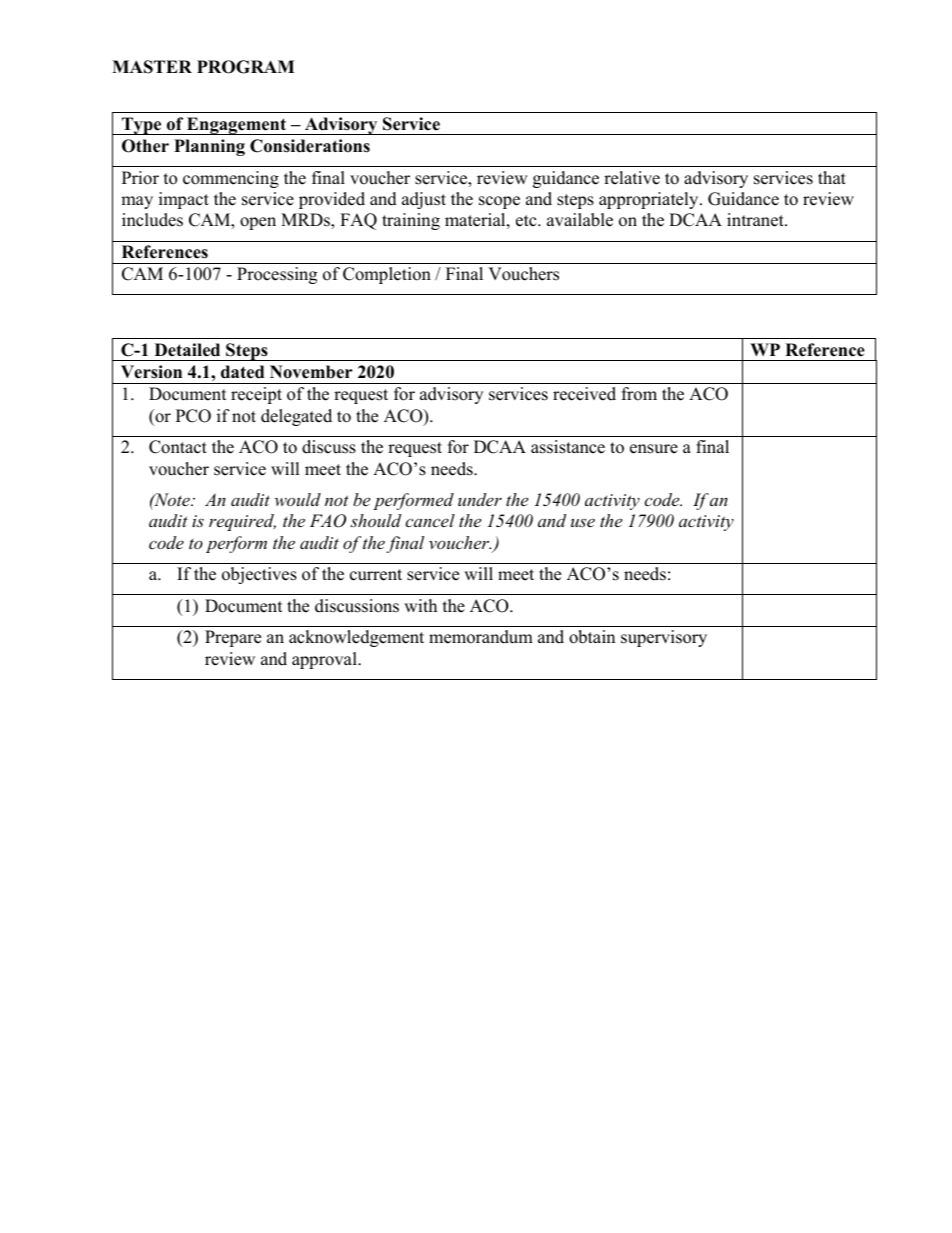  Describe the element at coordinates (245, 67) in the screenshot. I see `PROGRAM` at that location.
